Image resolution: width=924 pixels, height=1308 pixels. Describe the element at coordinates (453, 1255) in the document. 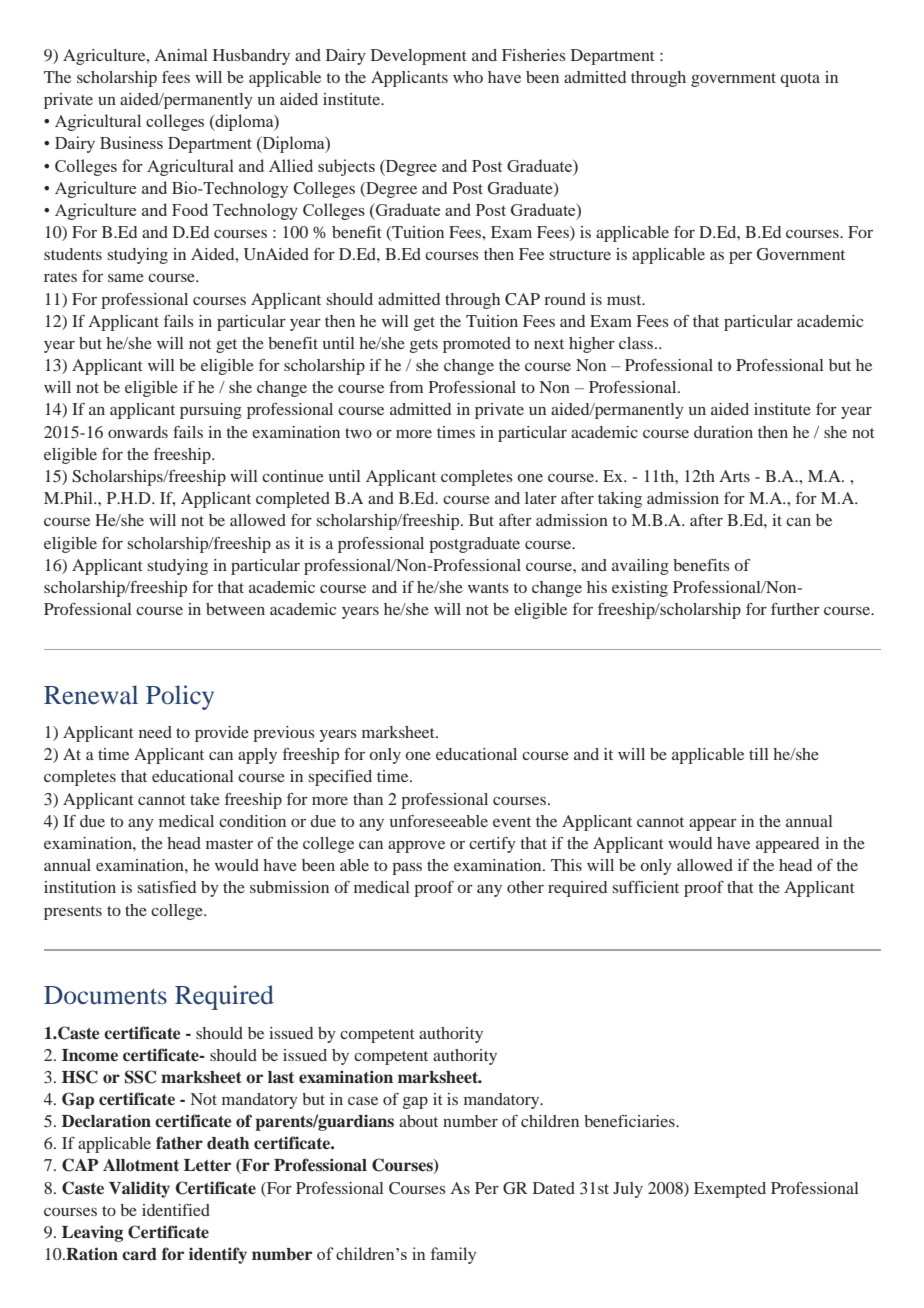

I see `family` at that location.
